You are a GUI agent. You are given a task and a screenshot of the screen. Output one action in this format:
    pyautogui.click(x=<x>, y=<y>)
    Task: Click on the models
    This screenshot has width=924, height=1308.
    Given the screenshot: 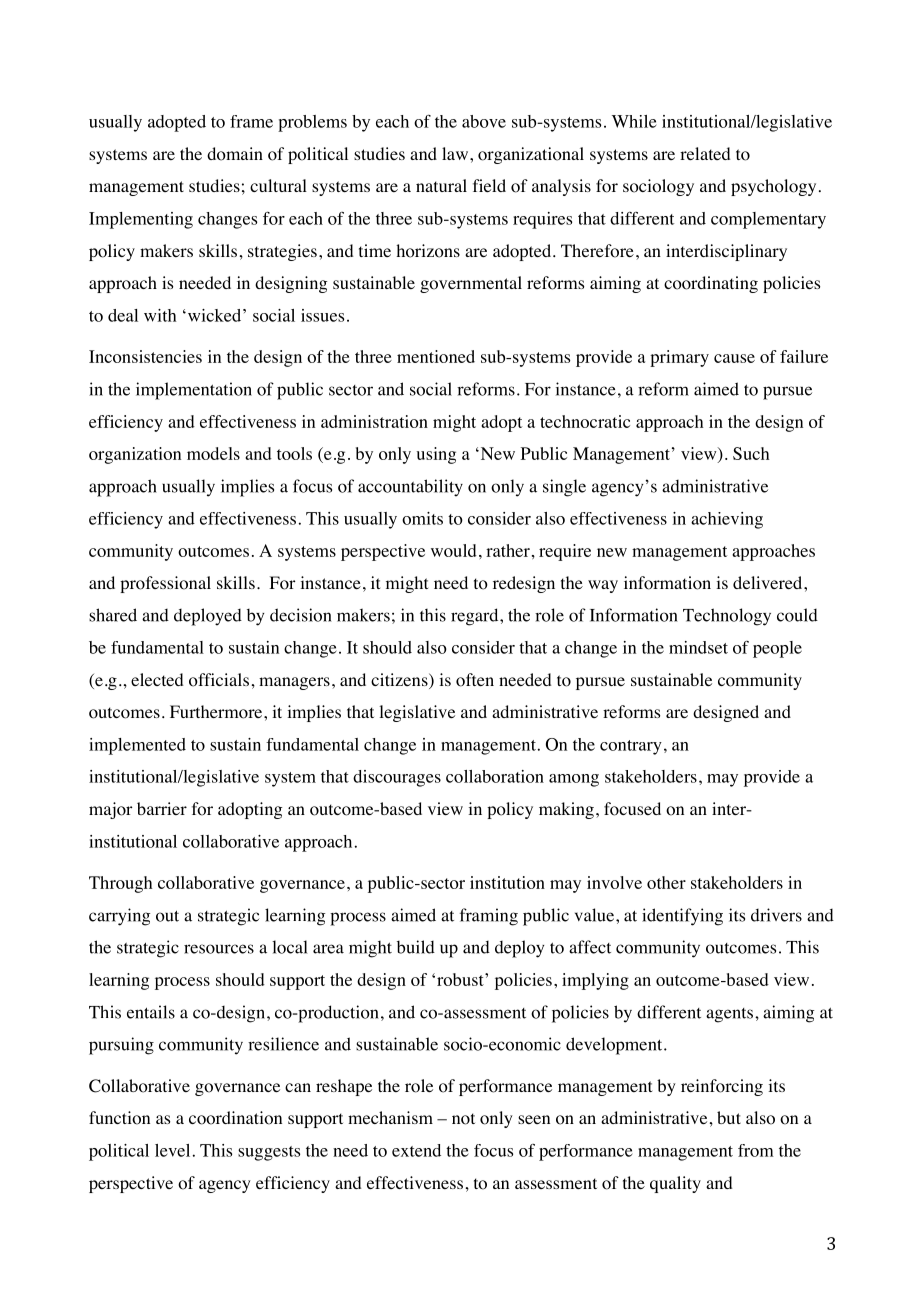 What is the action you would take?
    pyautogui.click(x=213, y=453)
